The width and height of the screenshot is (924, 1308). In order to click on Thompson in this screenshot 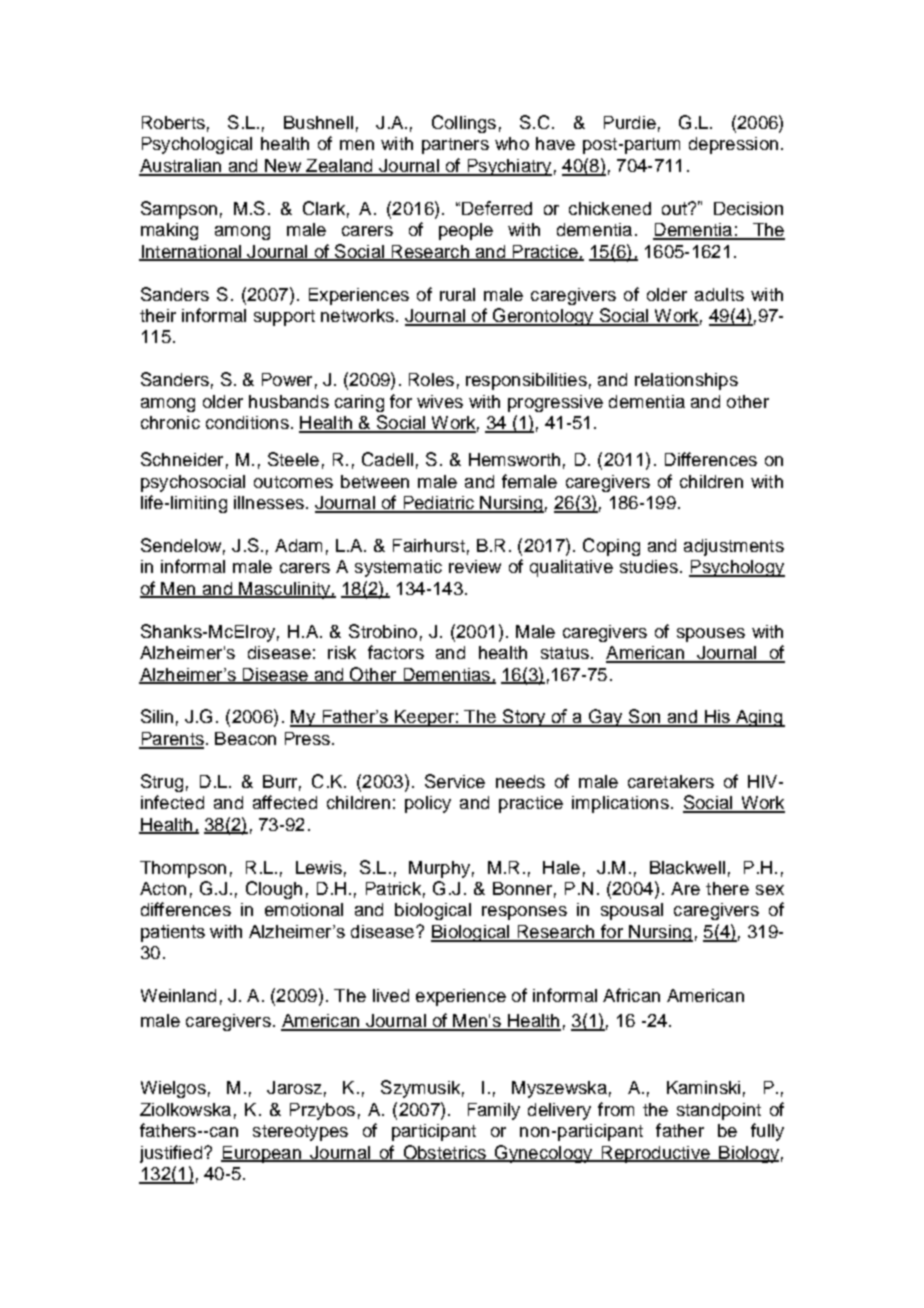, I will do `click(183, 869)`.
